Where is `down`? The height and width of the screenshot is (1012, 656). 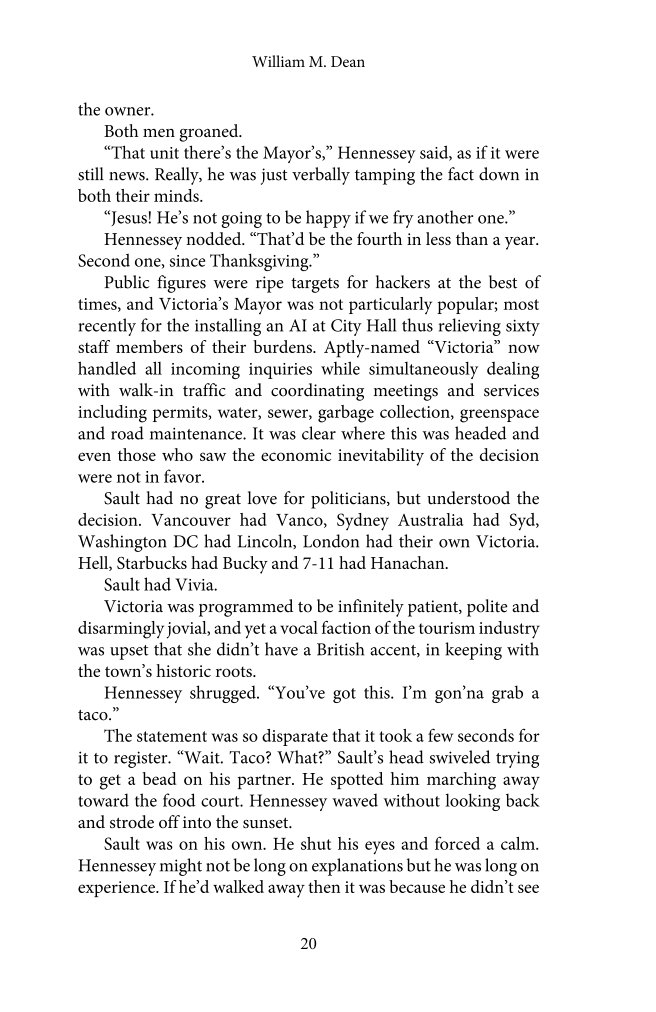
down is located at coordinates (499, 174).
